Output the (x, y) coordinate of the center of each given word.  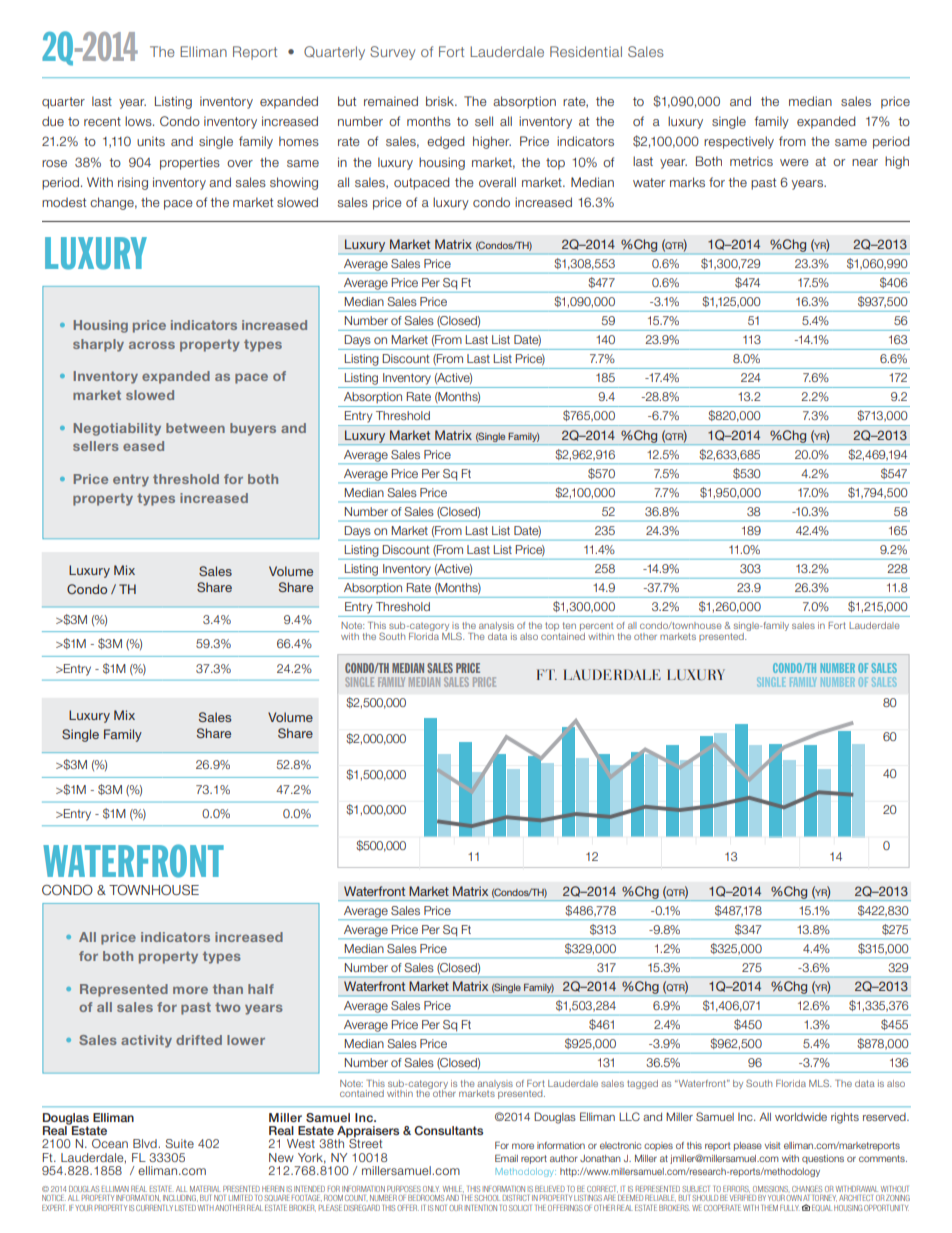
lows (139, 121)
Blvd (146, 1143)
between (195, 428)
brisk (441, 101)
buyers (253, 429)
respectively (739, 142)
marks (687, 182)
